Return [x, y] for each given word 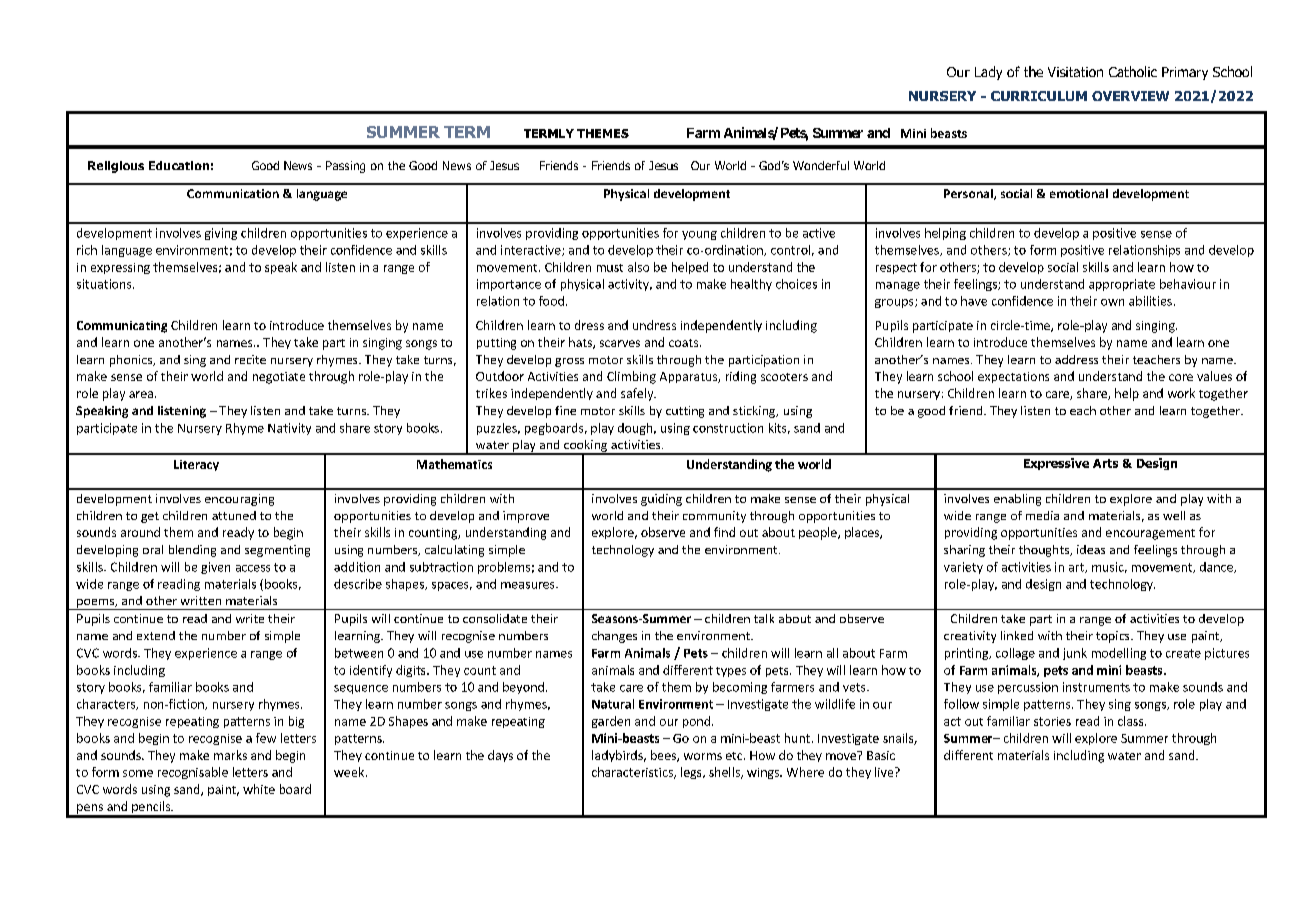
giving [221, 234]
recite [250, 359]
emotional [1079, 193]
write [250, 618]
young [699, 235]
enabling [1017, 500]
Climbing [631, 377]
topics [1114, 637]
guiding [661, 500]
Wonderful [821, 165]
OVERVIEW [1130, 96]
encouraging [239, 500]
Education [179, 165]
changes [614, 637]
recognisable [193, 773]
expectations [1013, 377]
